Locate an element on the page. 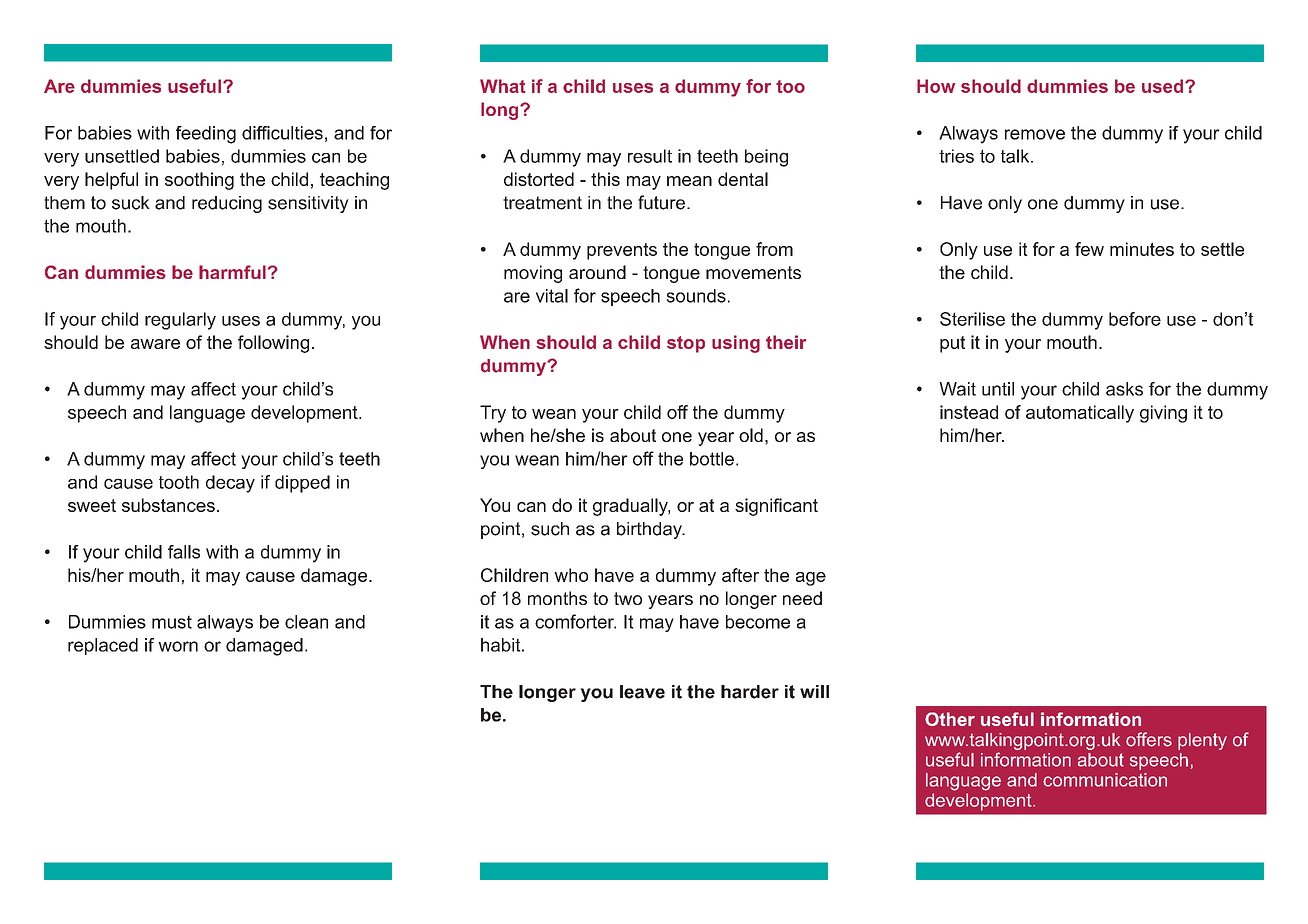 This document has width=1308, height=924. feeding is located at coordinates (206, 135).
